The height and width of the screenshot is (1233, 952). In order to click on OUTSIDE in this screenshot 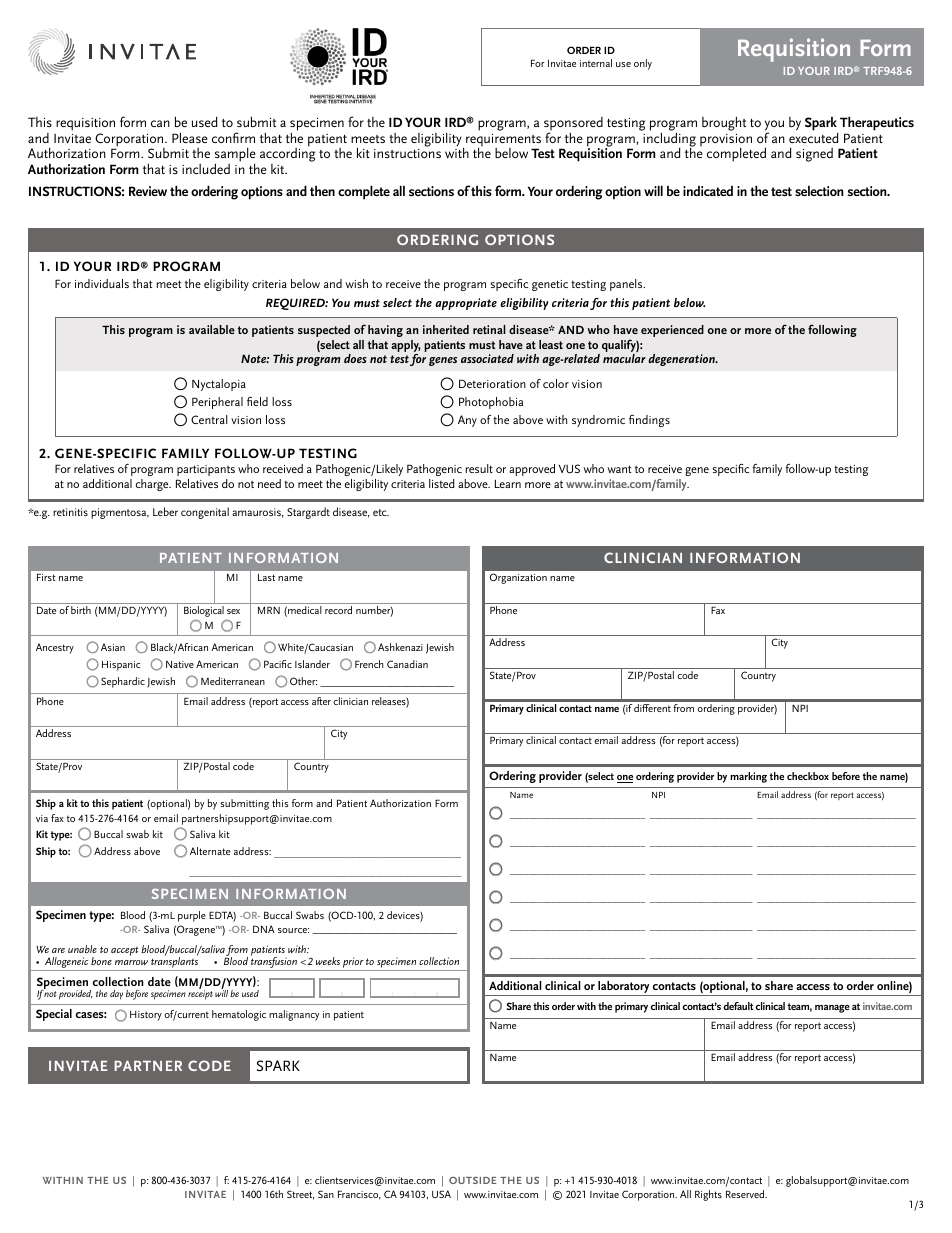, I will do `click(472, 1180)`.
